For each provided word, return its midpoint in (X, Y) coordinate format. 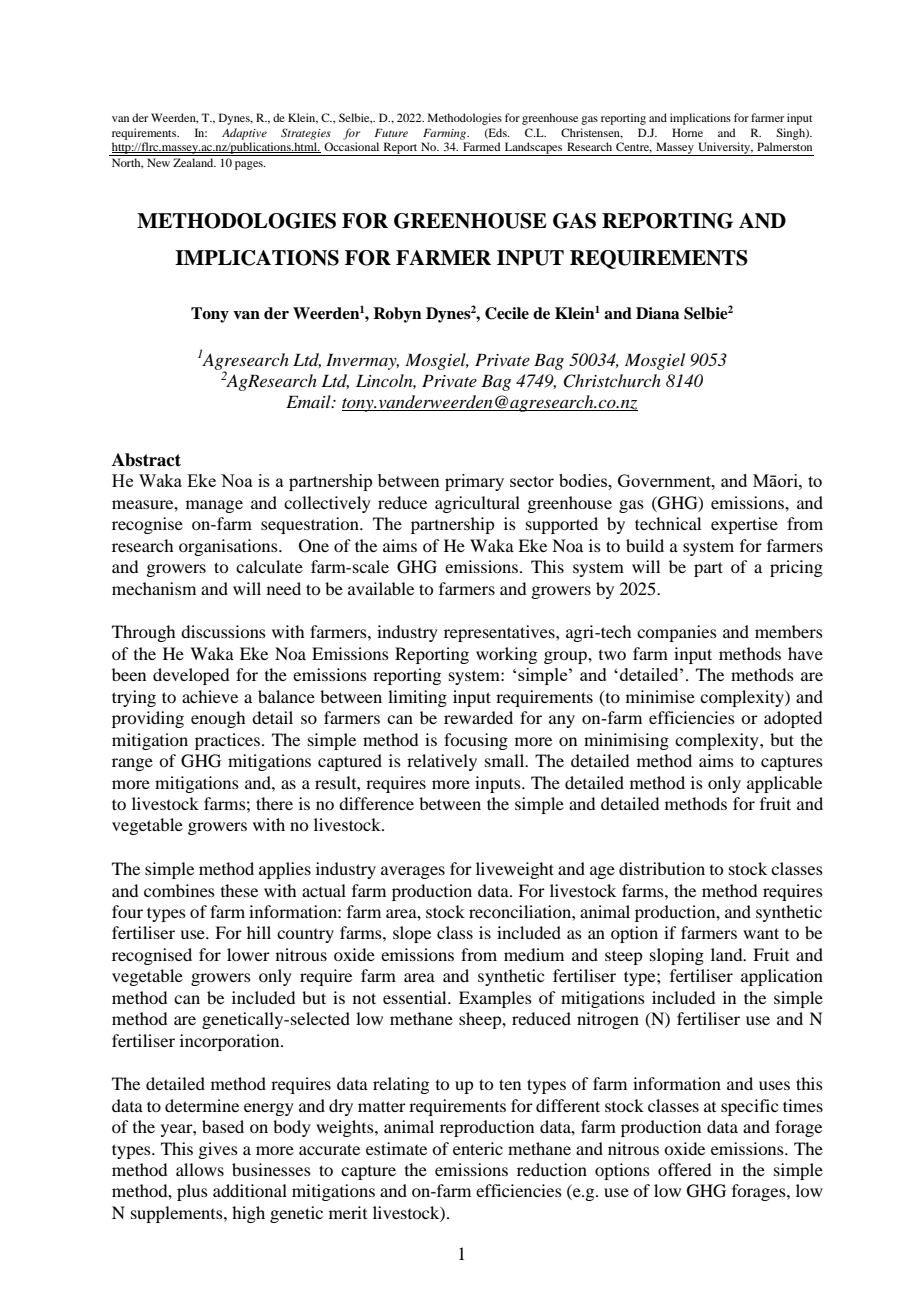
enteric (478, 1148)
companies (677, 633)
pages (250, 165)
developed (191, 676)
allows (200, 1169)
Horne (687, 132)
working (506, 655)
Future (391, 133)
